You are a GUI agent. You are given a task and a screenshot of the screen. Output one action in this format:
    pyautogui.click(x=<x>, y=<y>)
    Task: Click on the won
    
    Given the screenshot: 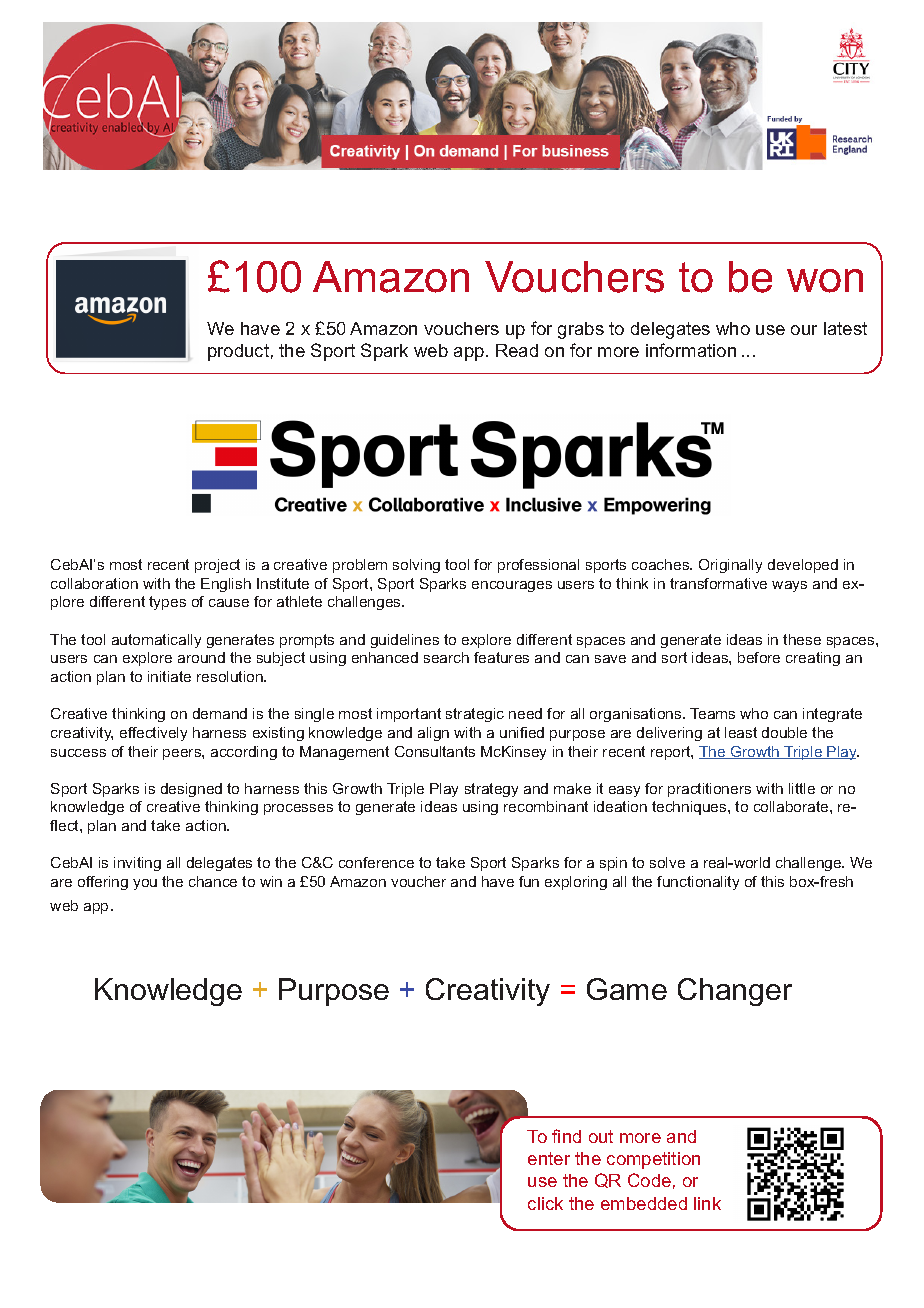 What is the action you would take?
    pyautogui.click(x=825, y=281)
